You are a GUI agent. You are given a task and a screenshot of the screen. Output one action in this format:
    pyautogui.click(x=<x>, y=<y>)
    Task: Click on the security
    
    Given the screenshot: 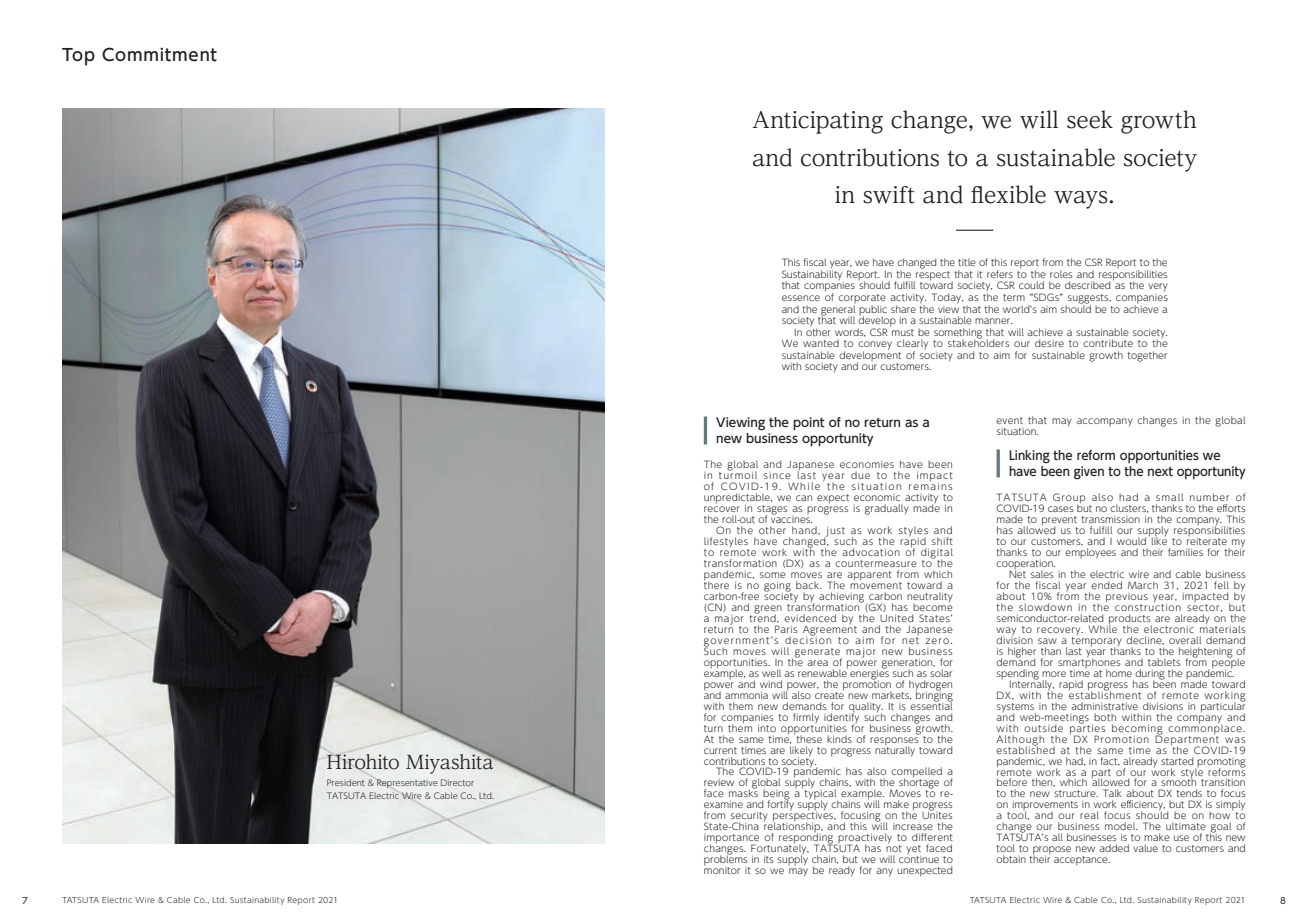 What is the action you would take?
    pyautogui.click(x=749, y=818)
